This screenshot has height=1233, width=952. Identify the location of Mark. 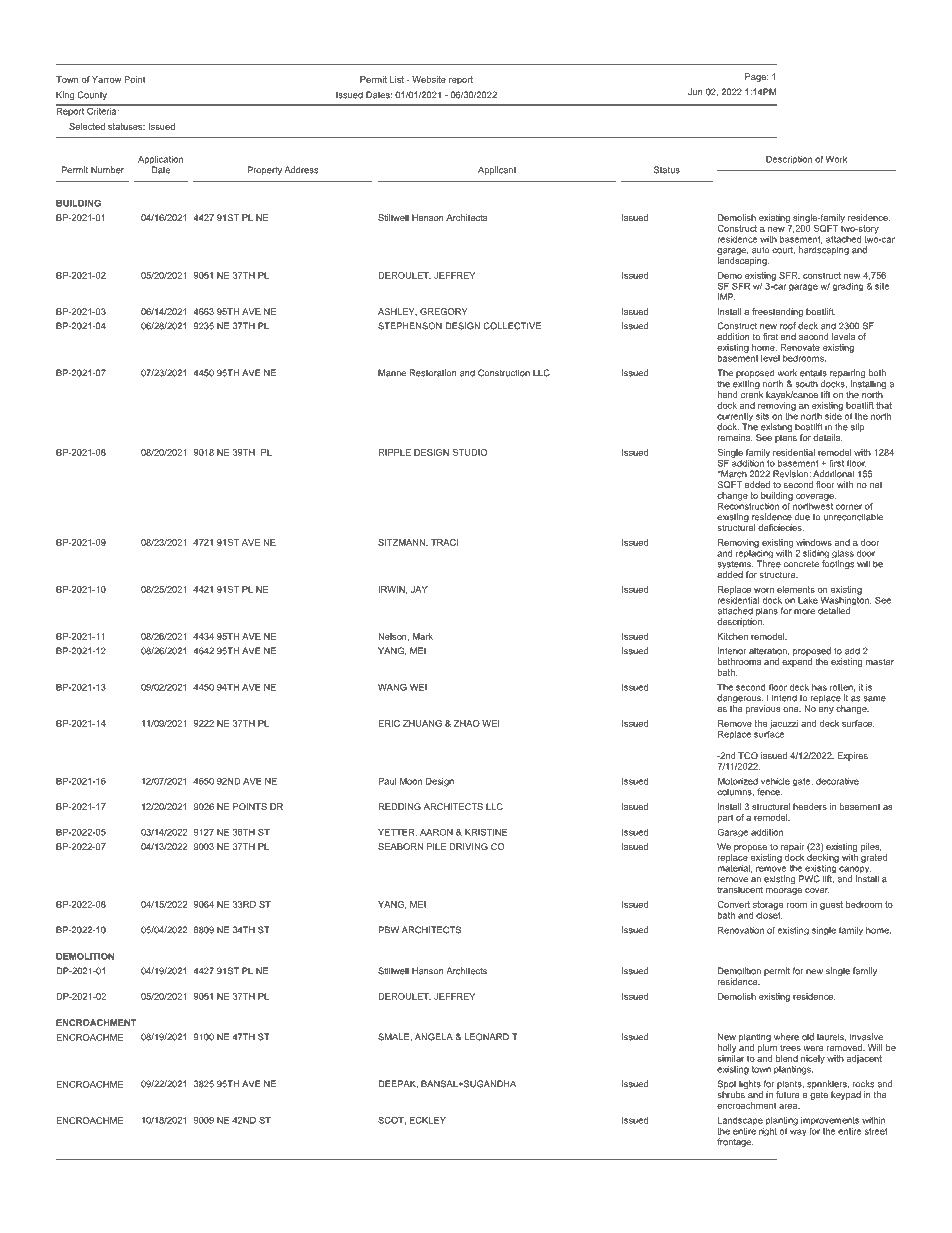
(423, 636).
